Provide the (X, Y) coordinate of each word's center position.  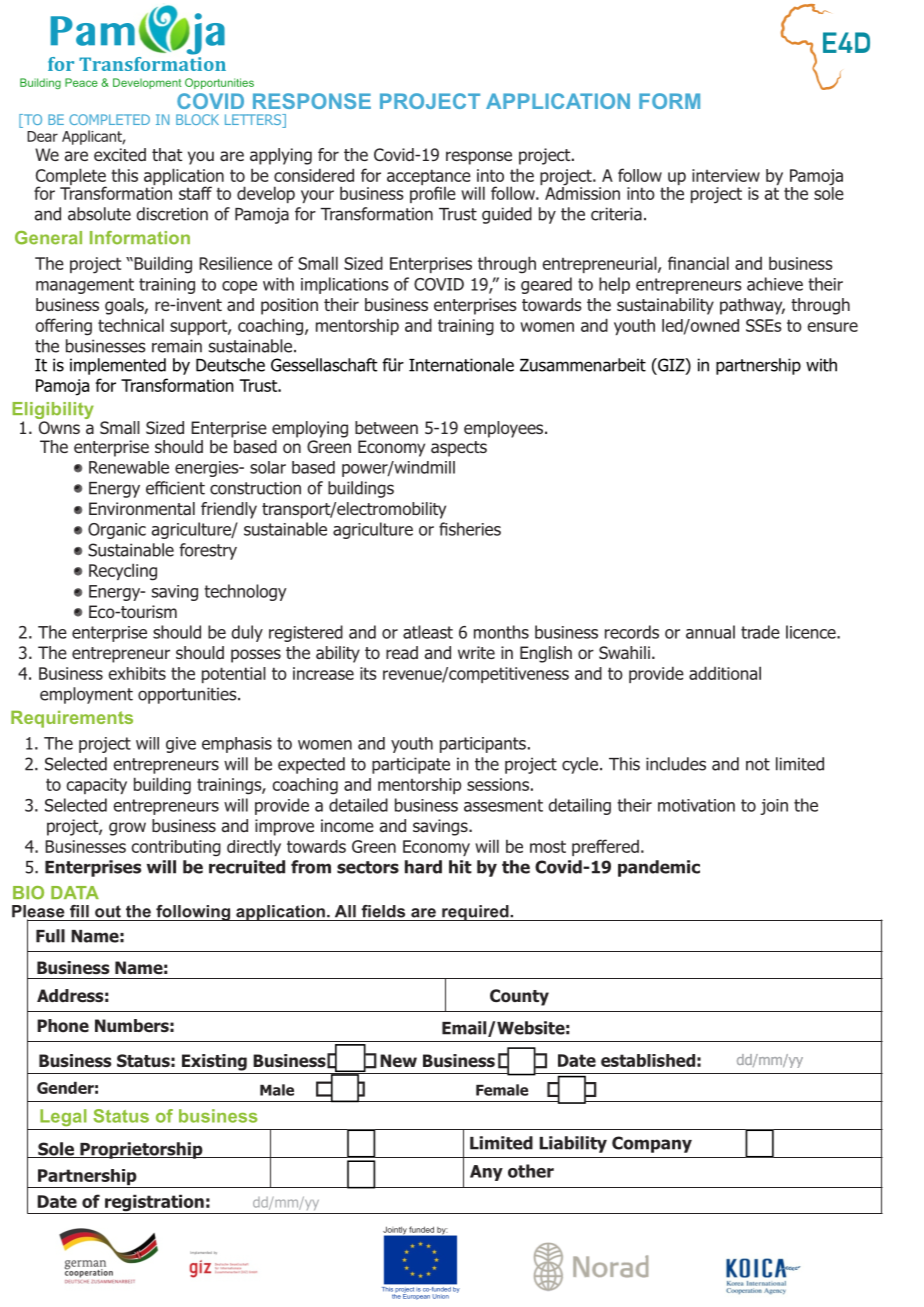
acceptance (429, 178)
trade (760, 632)
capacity (97, 786)
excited (120, 154)
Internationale (461, 365)
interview (726, 175)
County (519, 997)
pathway (752, 306)
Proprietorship (141, 1150)
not (758, 764)
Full (50, 936)
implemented (118, 366)
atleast (428, 632)
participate (411, 765)
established (648, 1060)
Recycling (123, 572)
